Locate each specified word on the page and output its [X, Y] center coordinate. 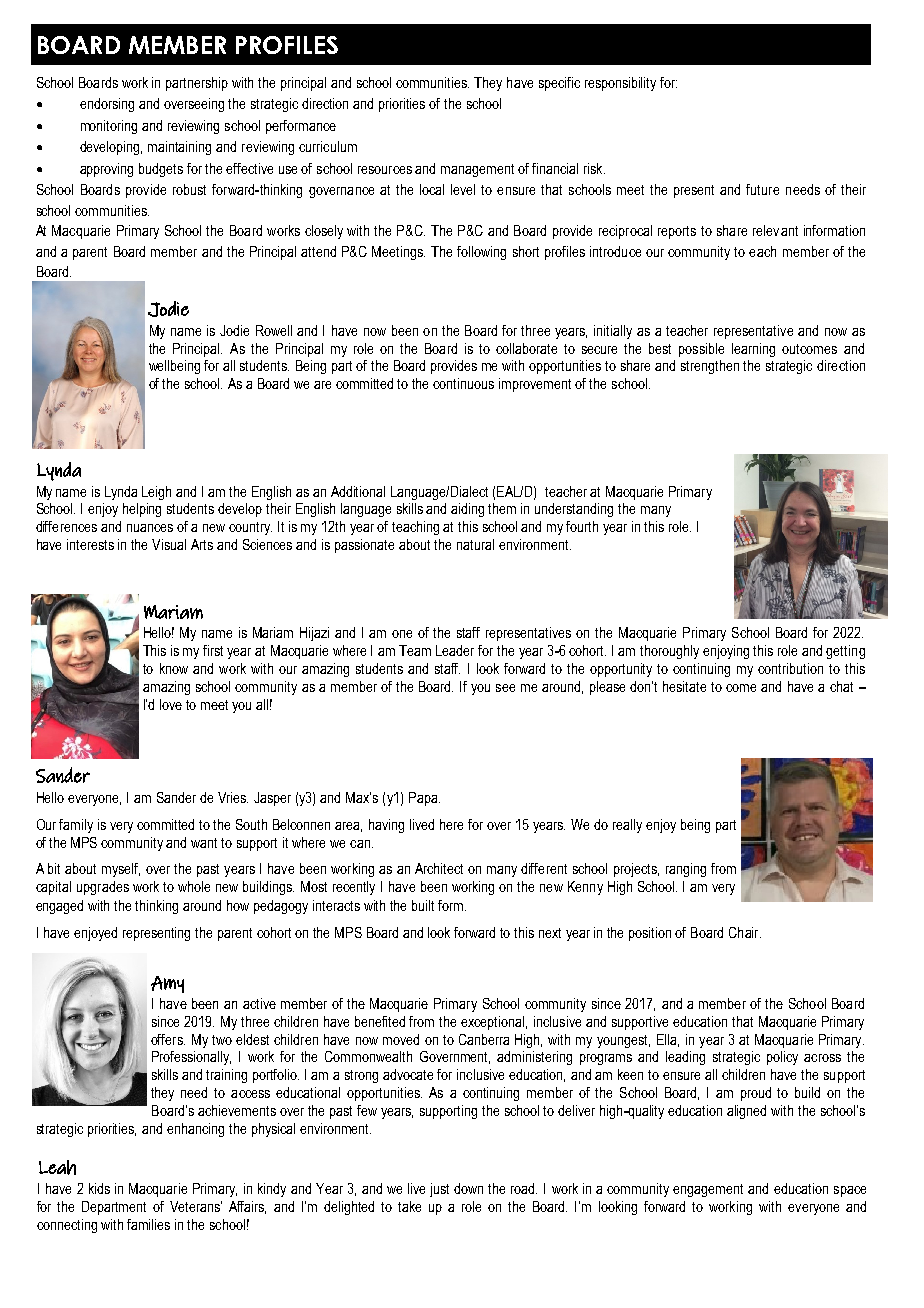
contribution [790, 668]
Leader [455, 650]
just [439, 1190]
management [477, 170]
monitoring [109, 127]
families [148, 1224]
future [762, 189]
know [174, 668]
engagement [708, 1190]
